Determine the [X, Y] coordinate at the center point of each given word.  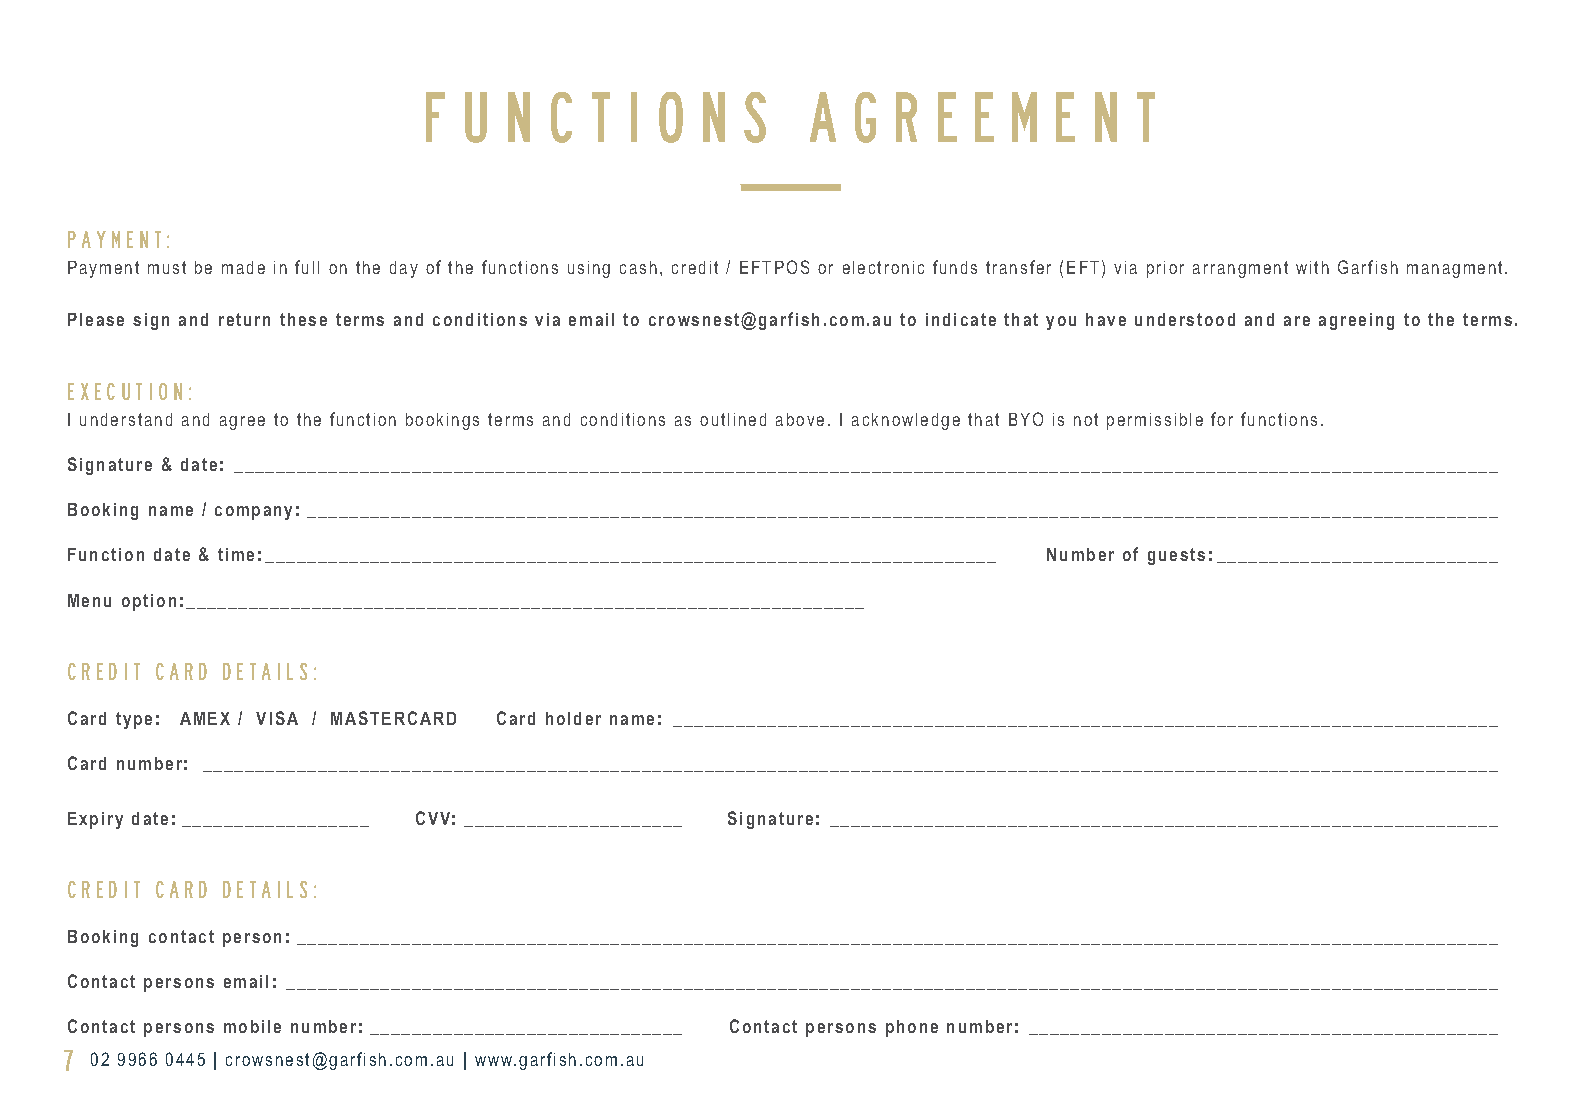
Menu [89, 600]
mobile [252, 1026]
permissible [1155, 421]
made [243, 267]
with [1312, 267]
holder [573, 718]
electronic [883, 267]
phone [912, 1028]
